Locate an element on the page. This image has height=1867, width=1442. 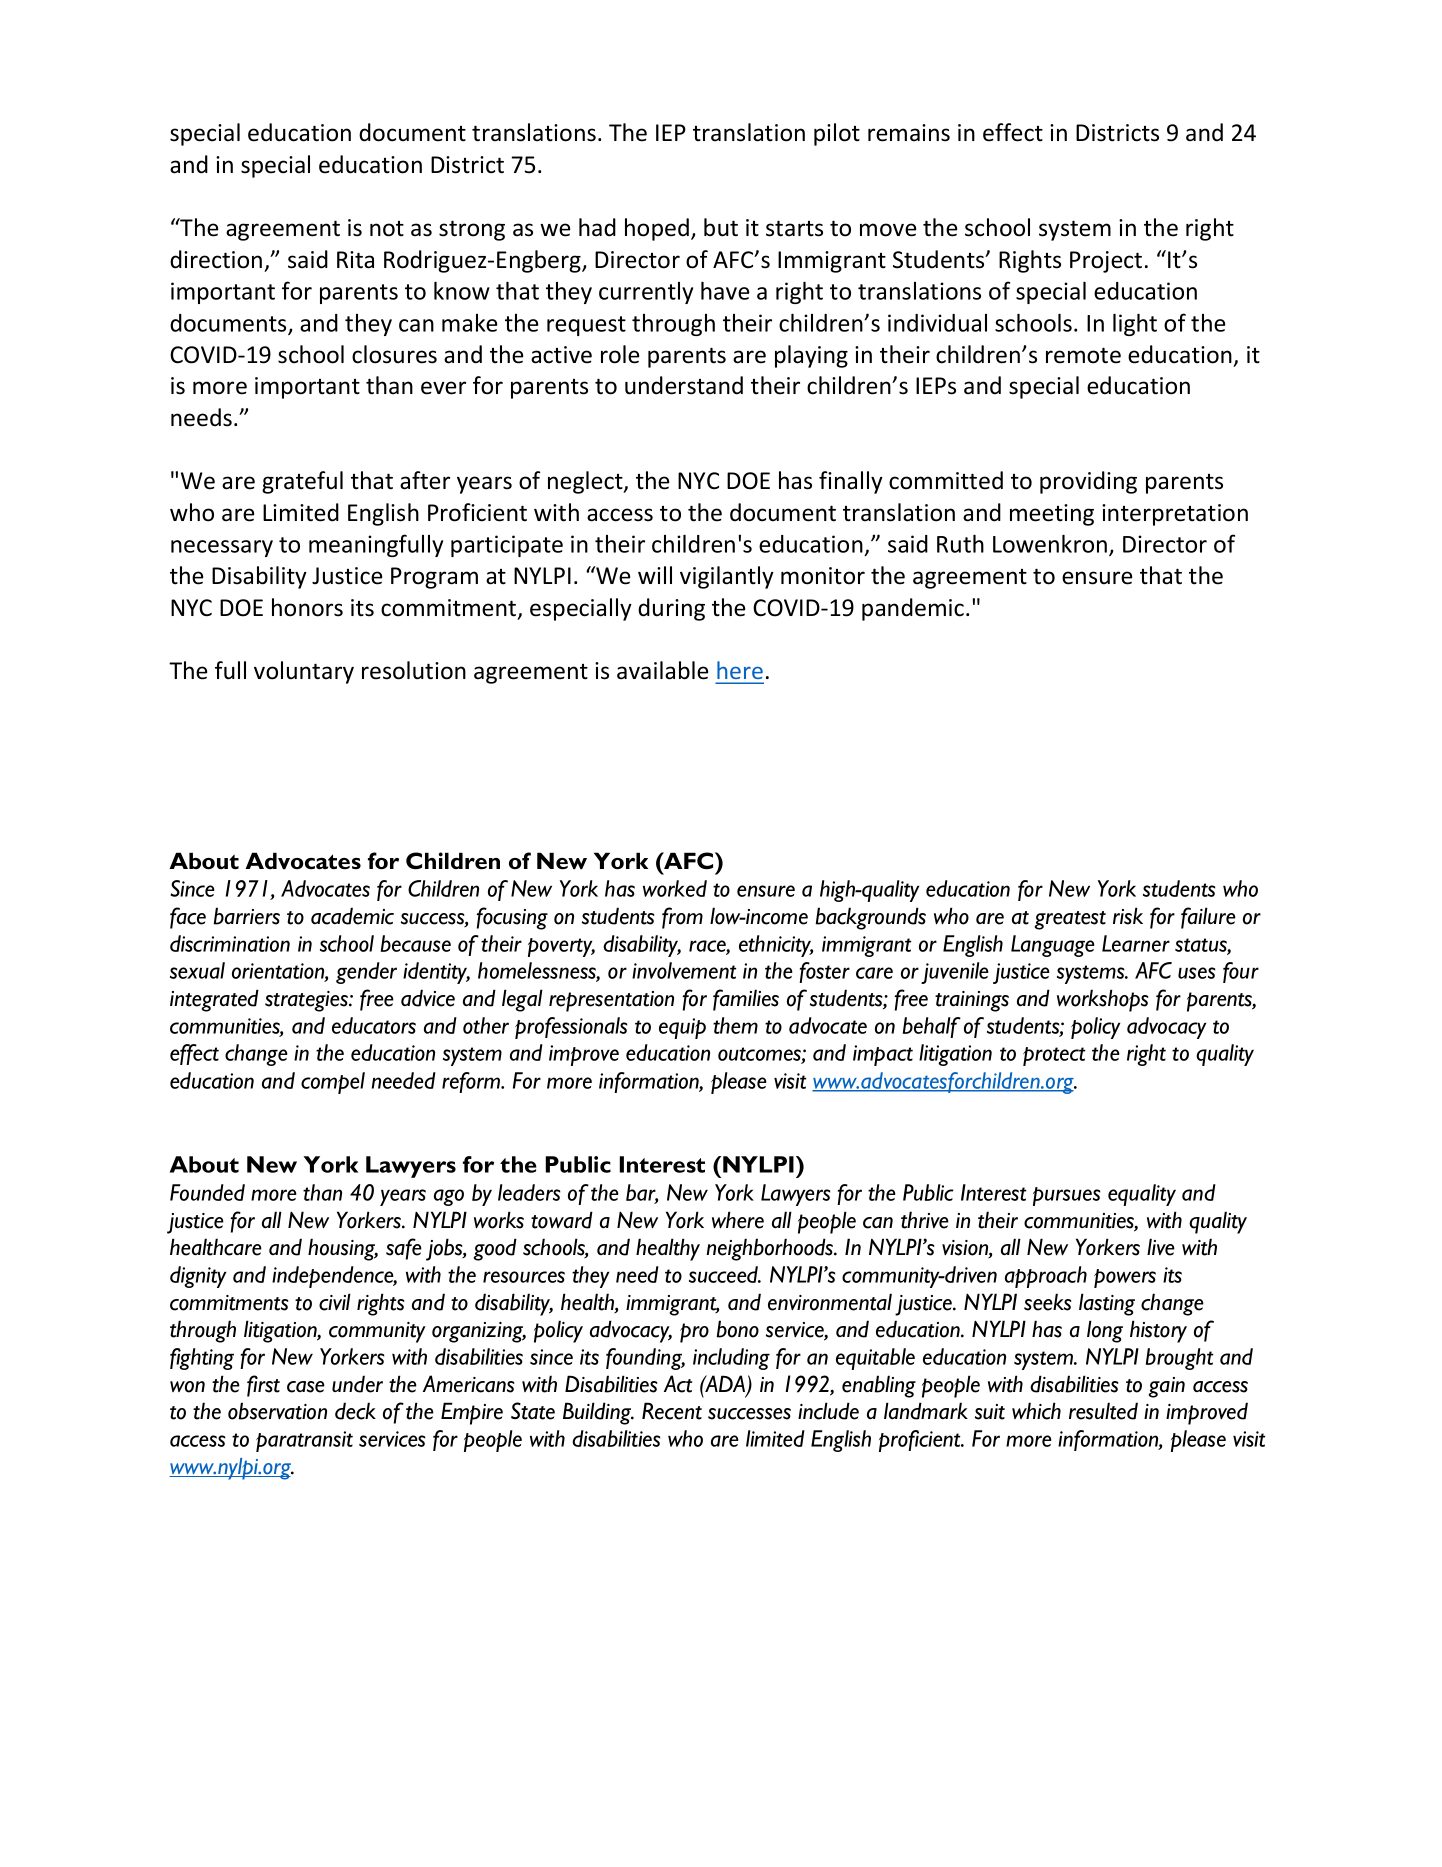
playing is located at coordinates (811, 356).
